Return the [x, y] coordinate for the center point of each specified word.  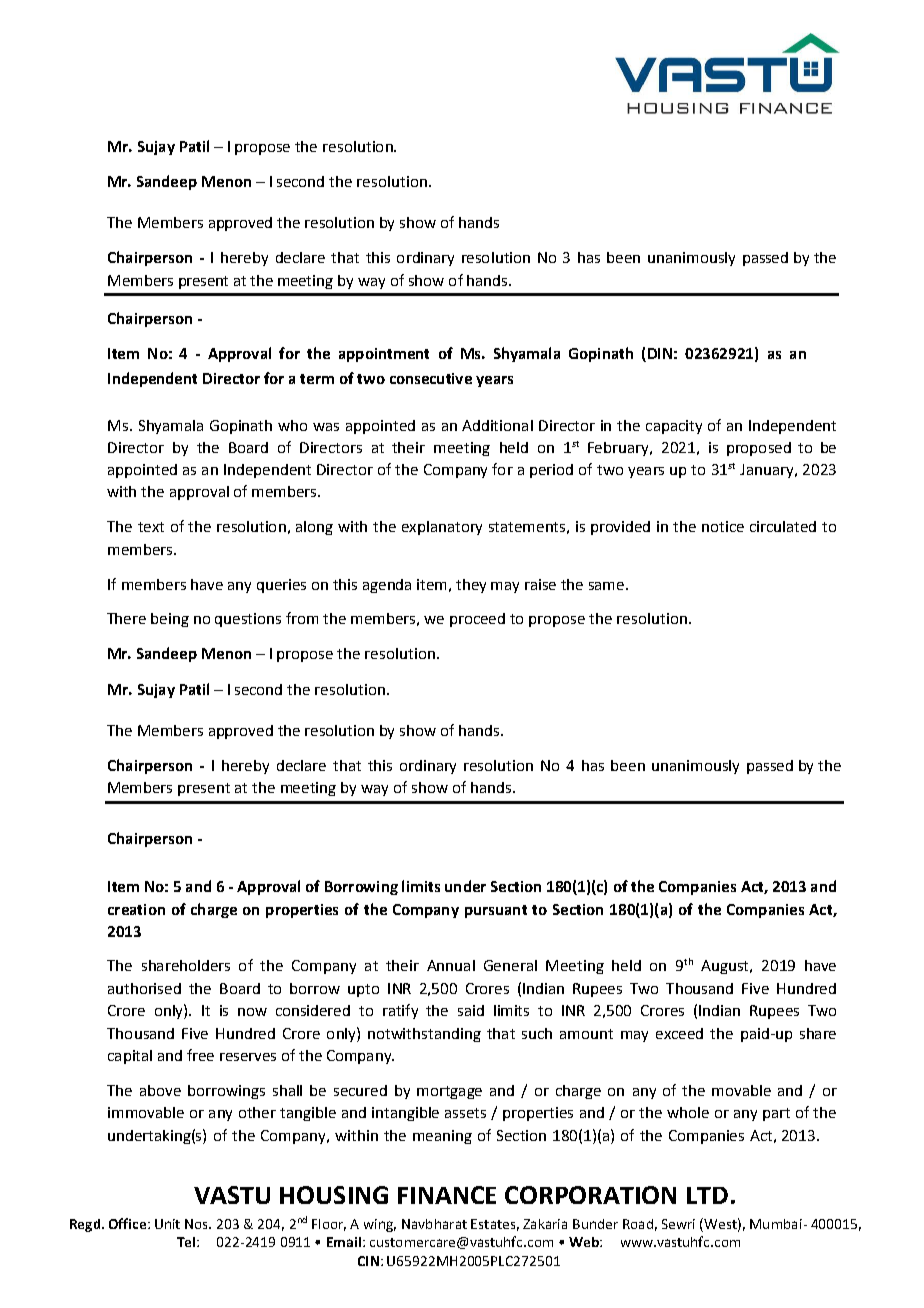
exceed [679, 1033]
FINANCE [447, 1195]
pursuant [496, 911]
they [471, 586]
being [170, 620]
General [510, 965]
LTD [707, 1195]
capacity [674, 427]
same [606, 586]
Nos [198, 1224]
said [471, 1010]
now [252, 1012]
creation [136, 909]
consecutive [431, 378]
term [317, 379]
